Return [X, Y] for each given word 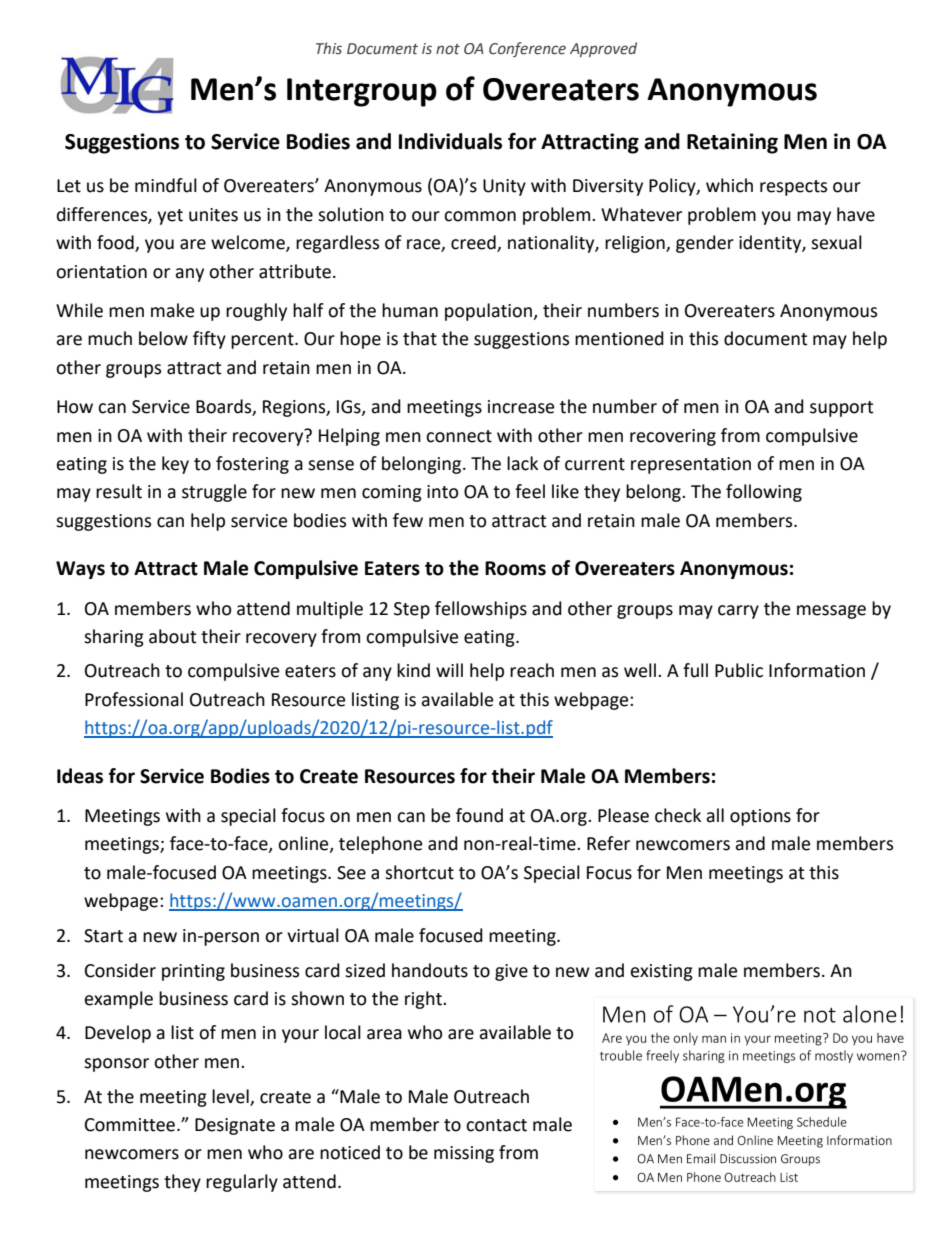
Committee [130, 1125]
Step [412, 610]
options [760, 817]
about [172, 636]
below [163, 338]
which [729, 185]
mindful [166, 185]
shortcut [419, 872]
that [420, 338]
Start [103, 936]
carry [738, 612]
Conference [527, 49]
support [841, 409]
